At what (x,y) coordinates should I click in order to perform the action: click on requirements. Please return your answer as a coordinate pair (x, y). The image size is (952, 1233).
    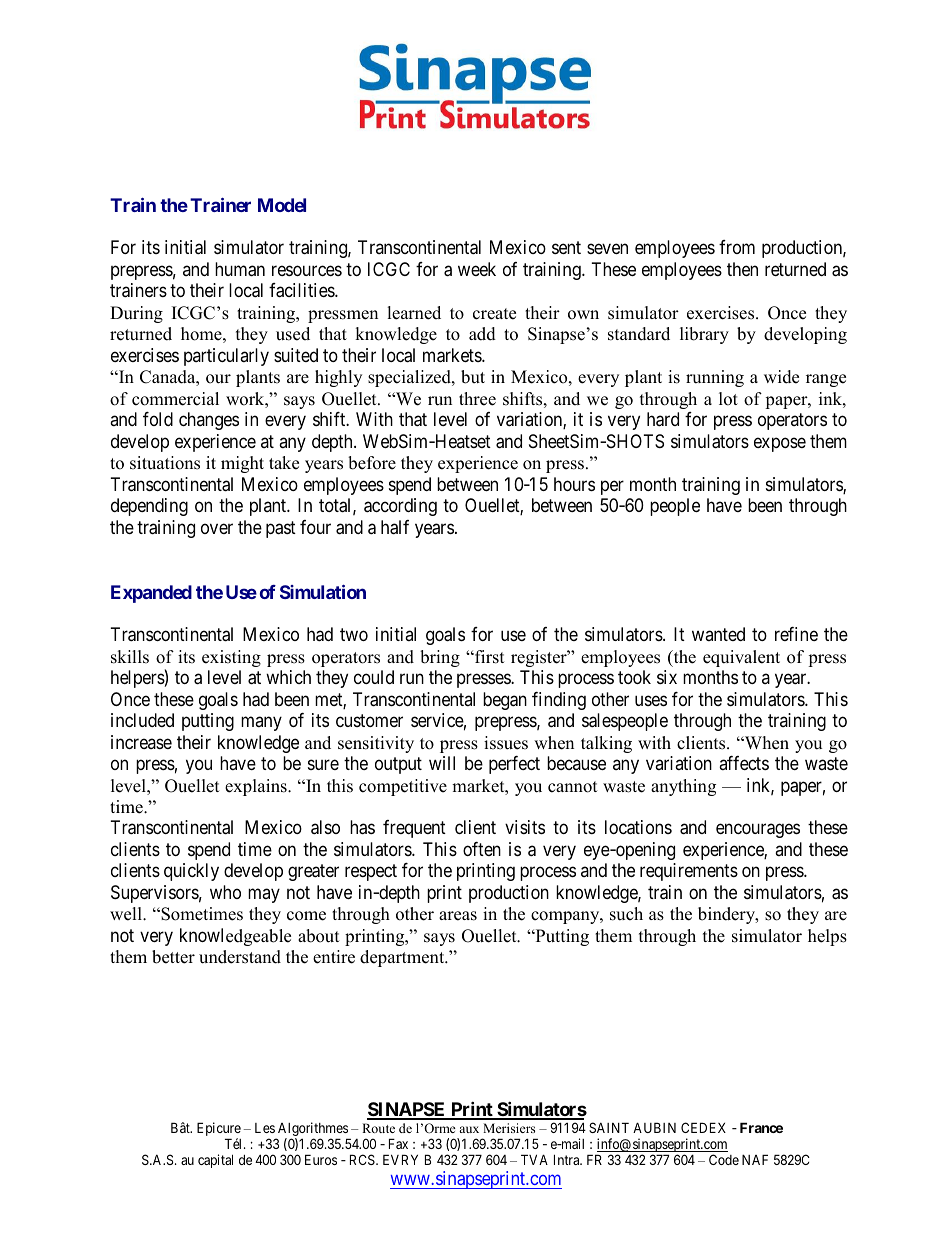
    Looking at the image, I should click on (689, 872).
